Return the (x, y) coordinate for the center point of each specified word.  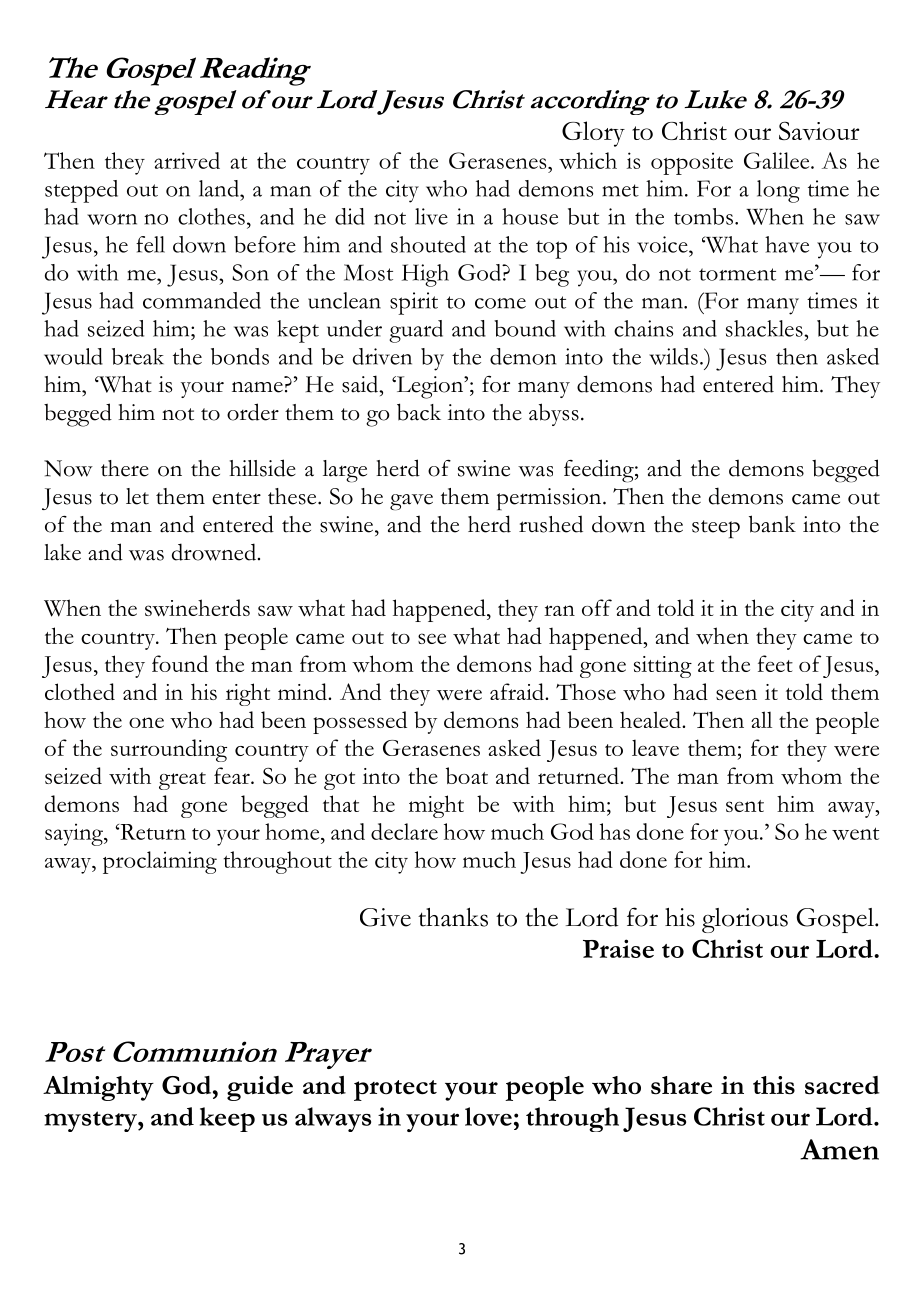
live (431, 216)
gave (411, 502)
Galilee (778, 160)
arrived (187, 160)
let (137, 496)
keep (227, 1119)
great (182, 781)
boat (467, 775)
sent (745, 806)
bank (772, 524)
